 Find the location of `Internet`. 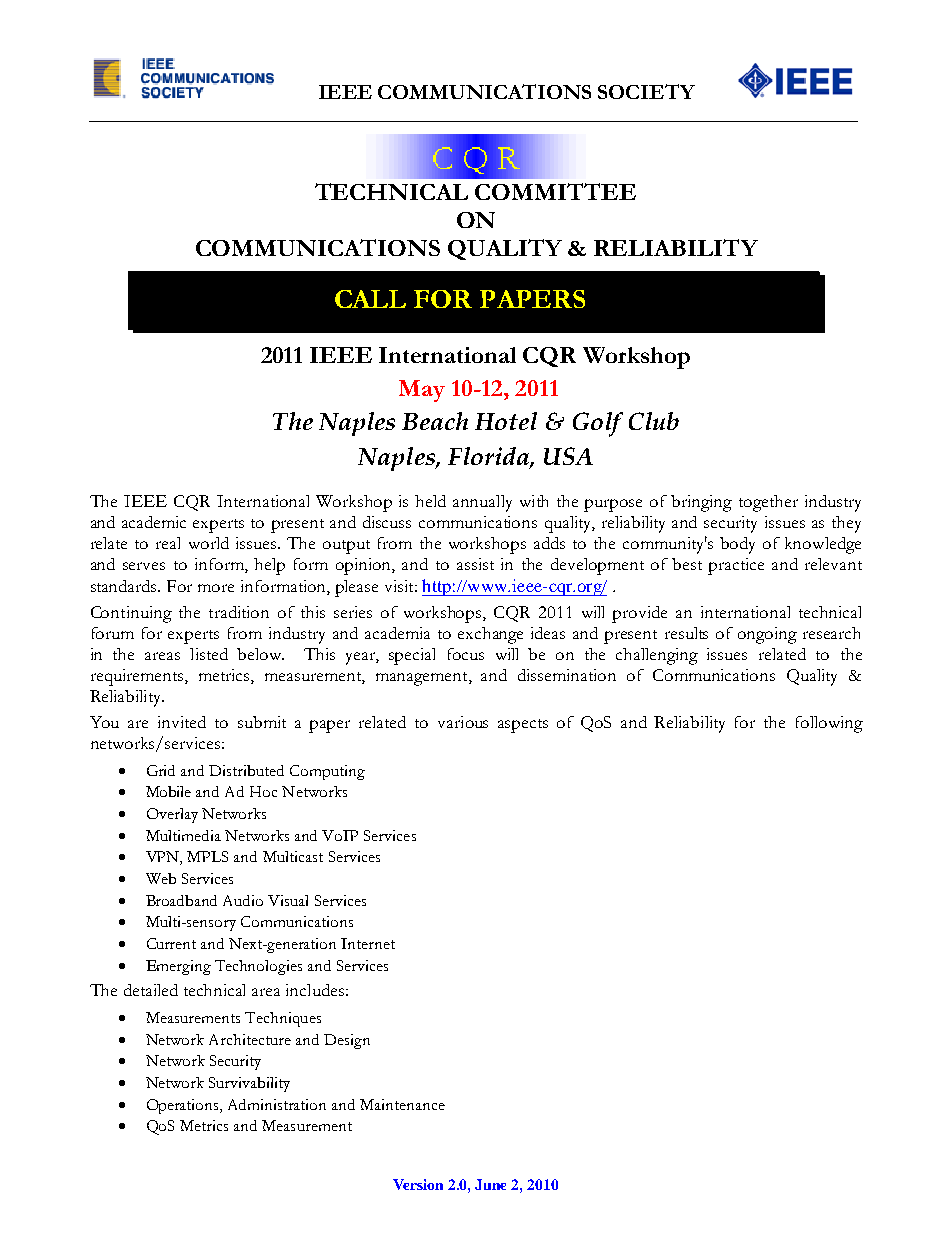

Internet is located at coordinates (368, 943).
